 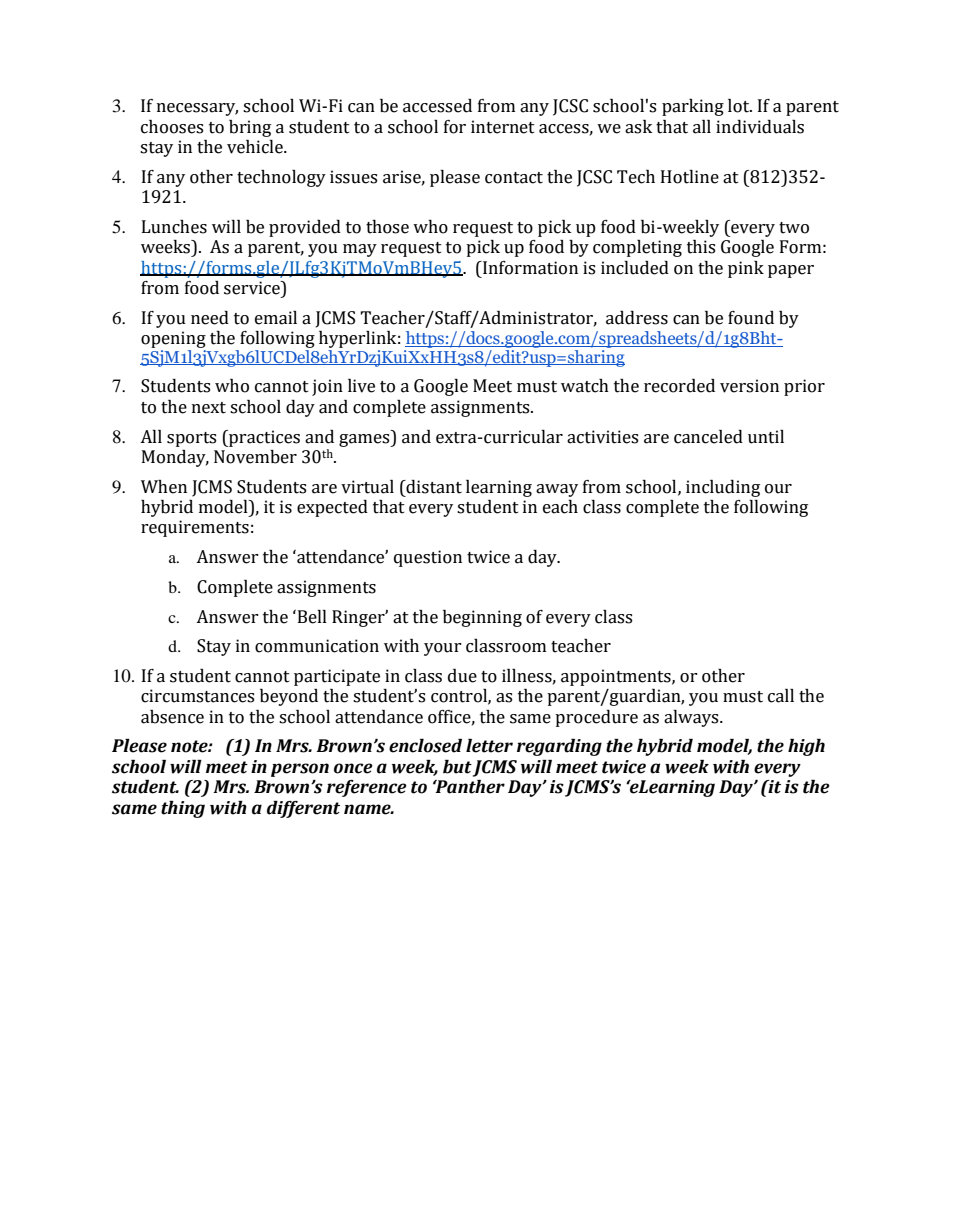 What do you see at coordinates (250, 128) in the image?
I see `bring` at bounding box center [250, 128].
